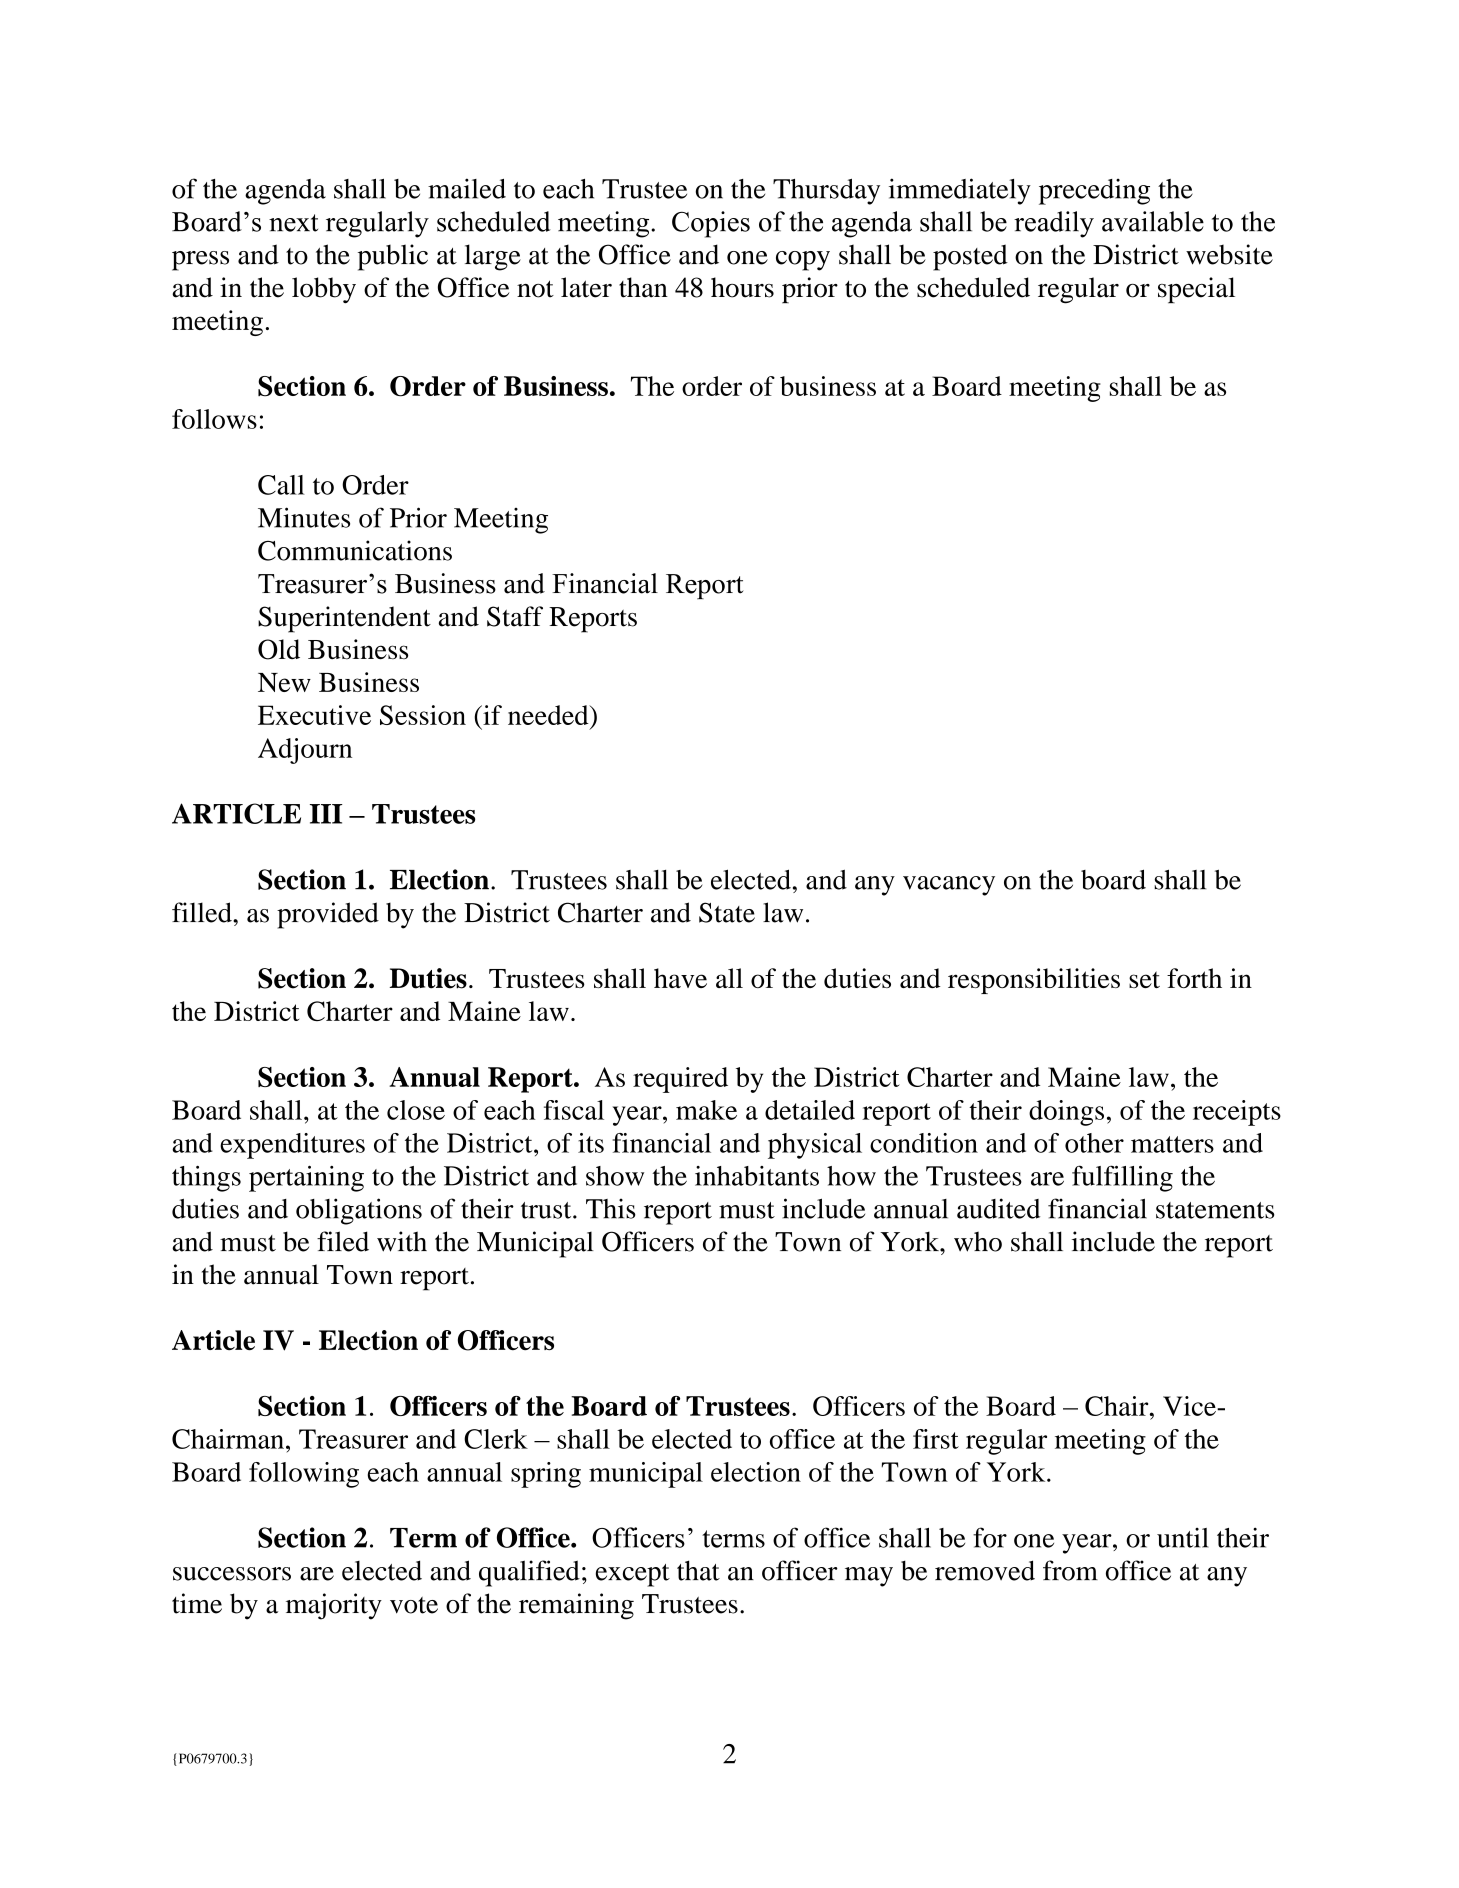 This image has width=1459, height=1888. I want to click on majority, so click(334, 1606).
